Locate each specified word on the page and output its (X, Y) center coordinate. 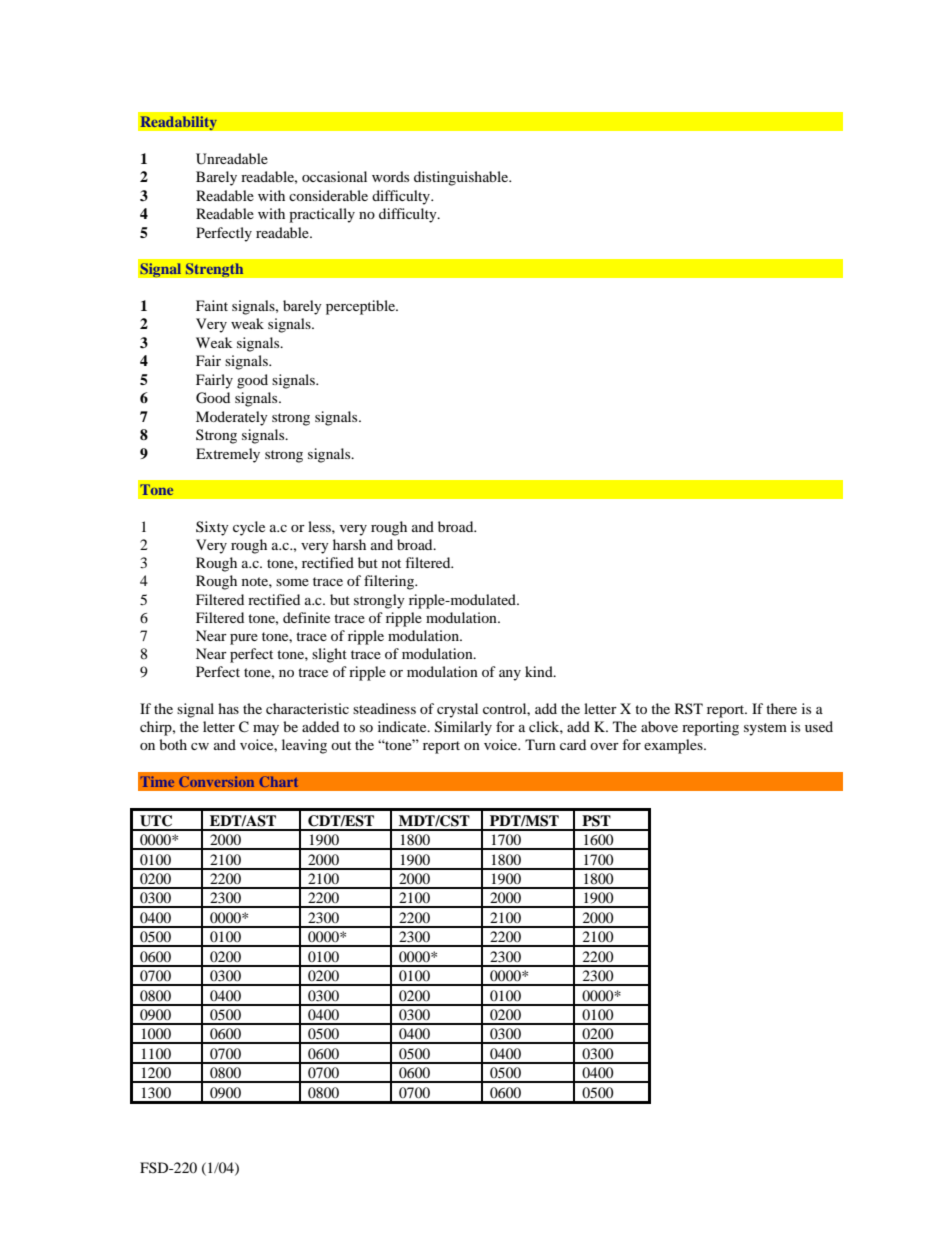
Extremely (228, 455)
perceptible (361, 307)
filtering (390, 582)
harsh (349, 544)
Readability (178, 123)
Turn (540, 744)
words (390, 176)
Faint (212, 305)
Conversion (216, 781)
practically (322, 215)
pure (244, 639)
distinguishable (462, 178)
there (781, 708)
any (510, 675)
